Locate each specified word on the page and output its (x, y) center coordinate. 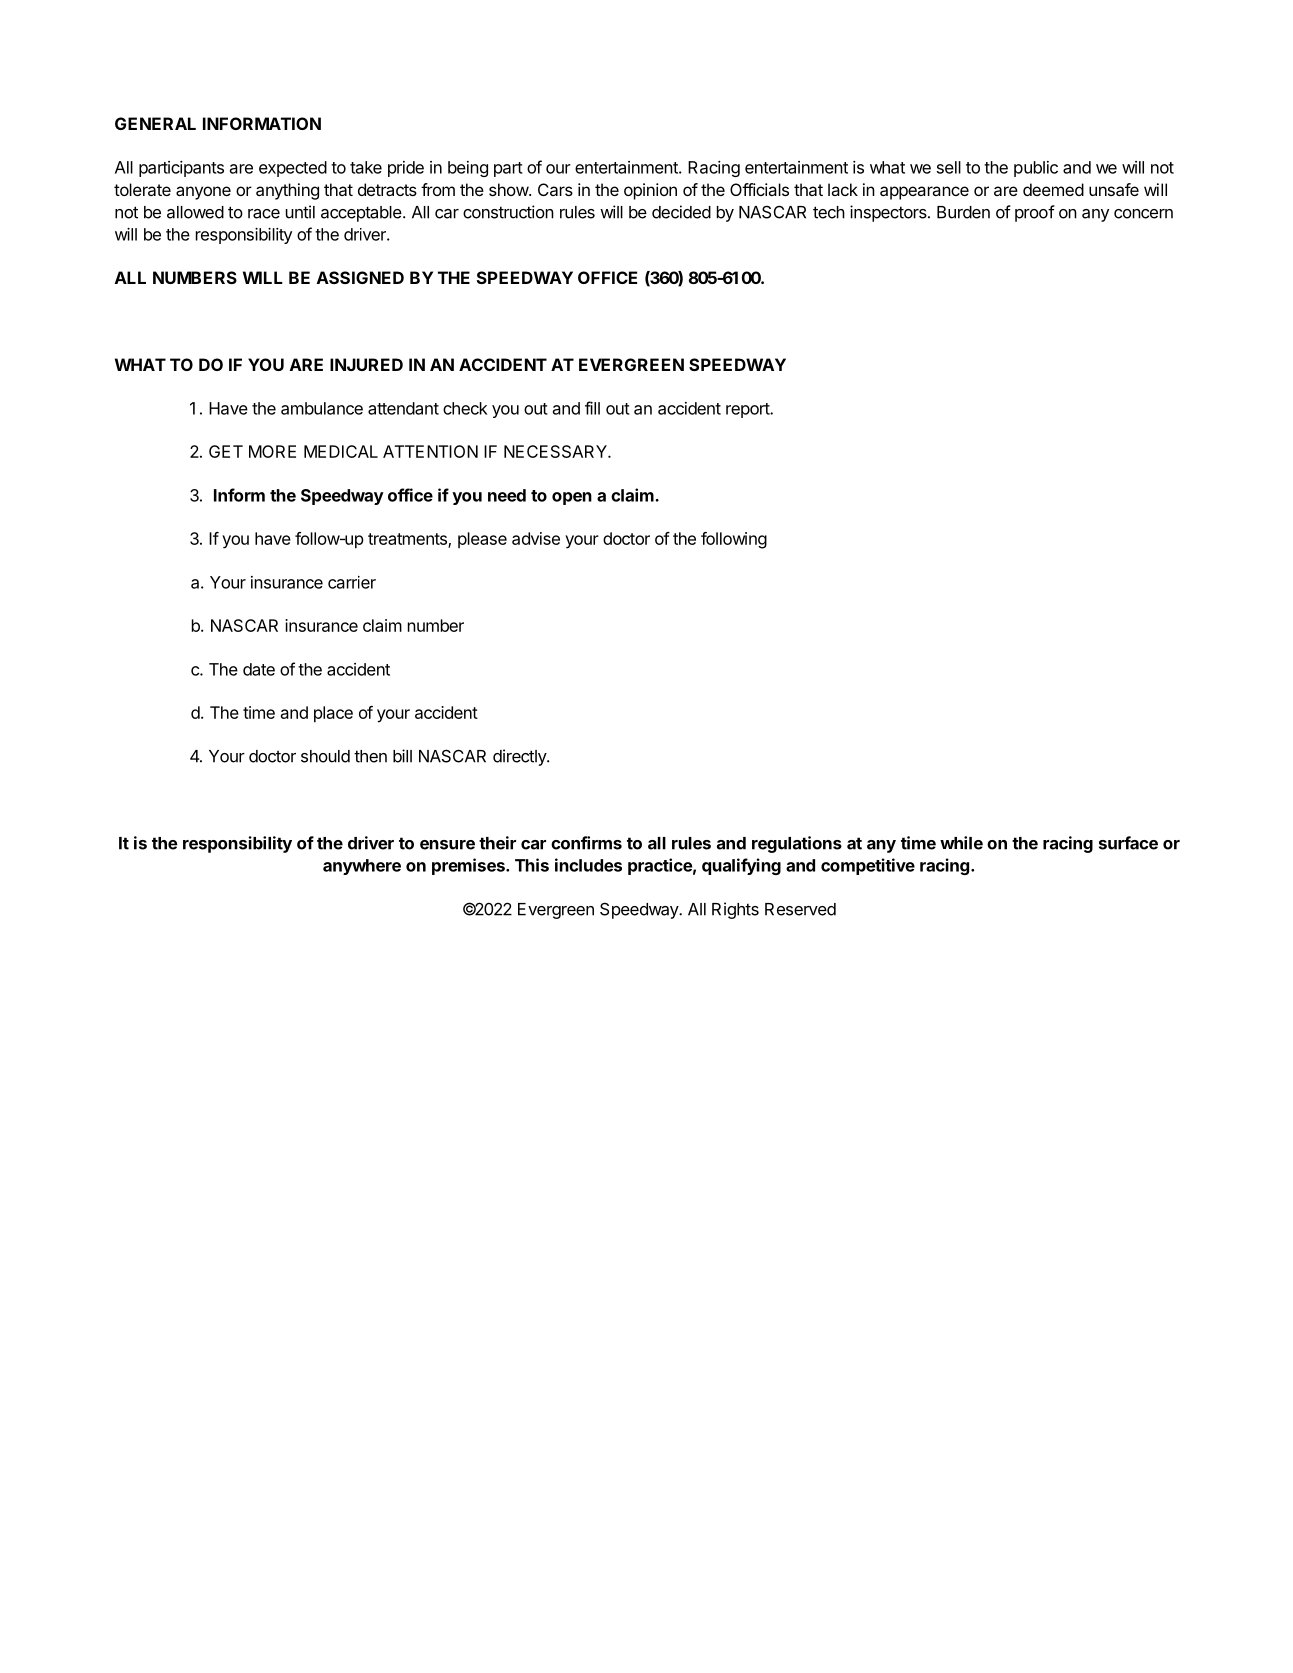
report (748, 410)
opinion (650, 191)
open (572, 498)
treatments (408, 540)
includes (588, 865)
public (1036, 169)
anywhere (362, 867)
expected (293, 169)
